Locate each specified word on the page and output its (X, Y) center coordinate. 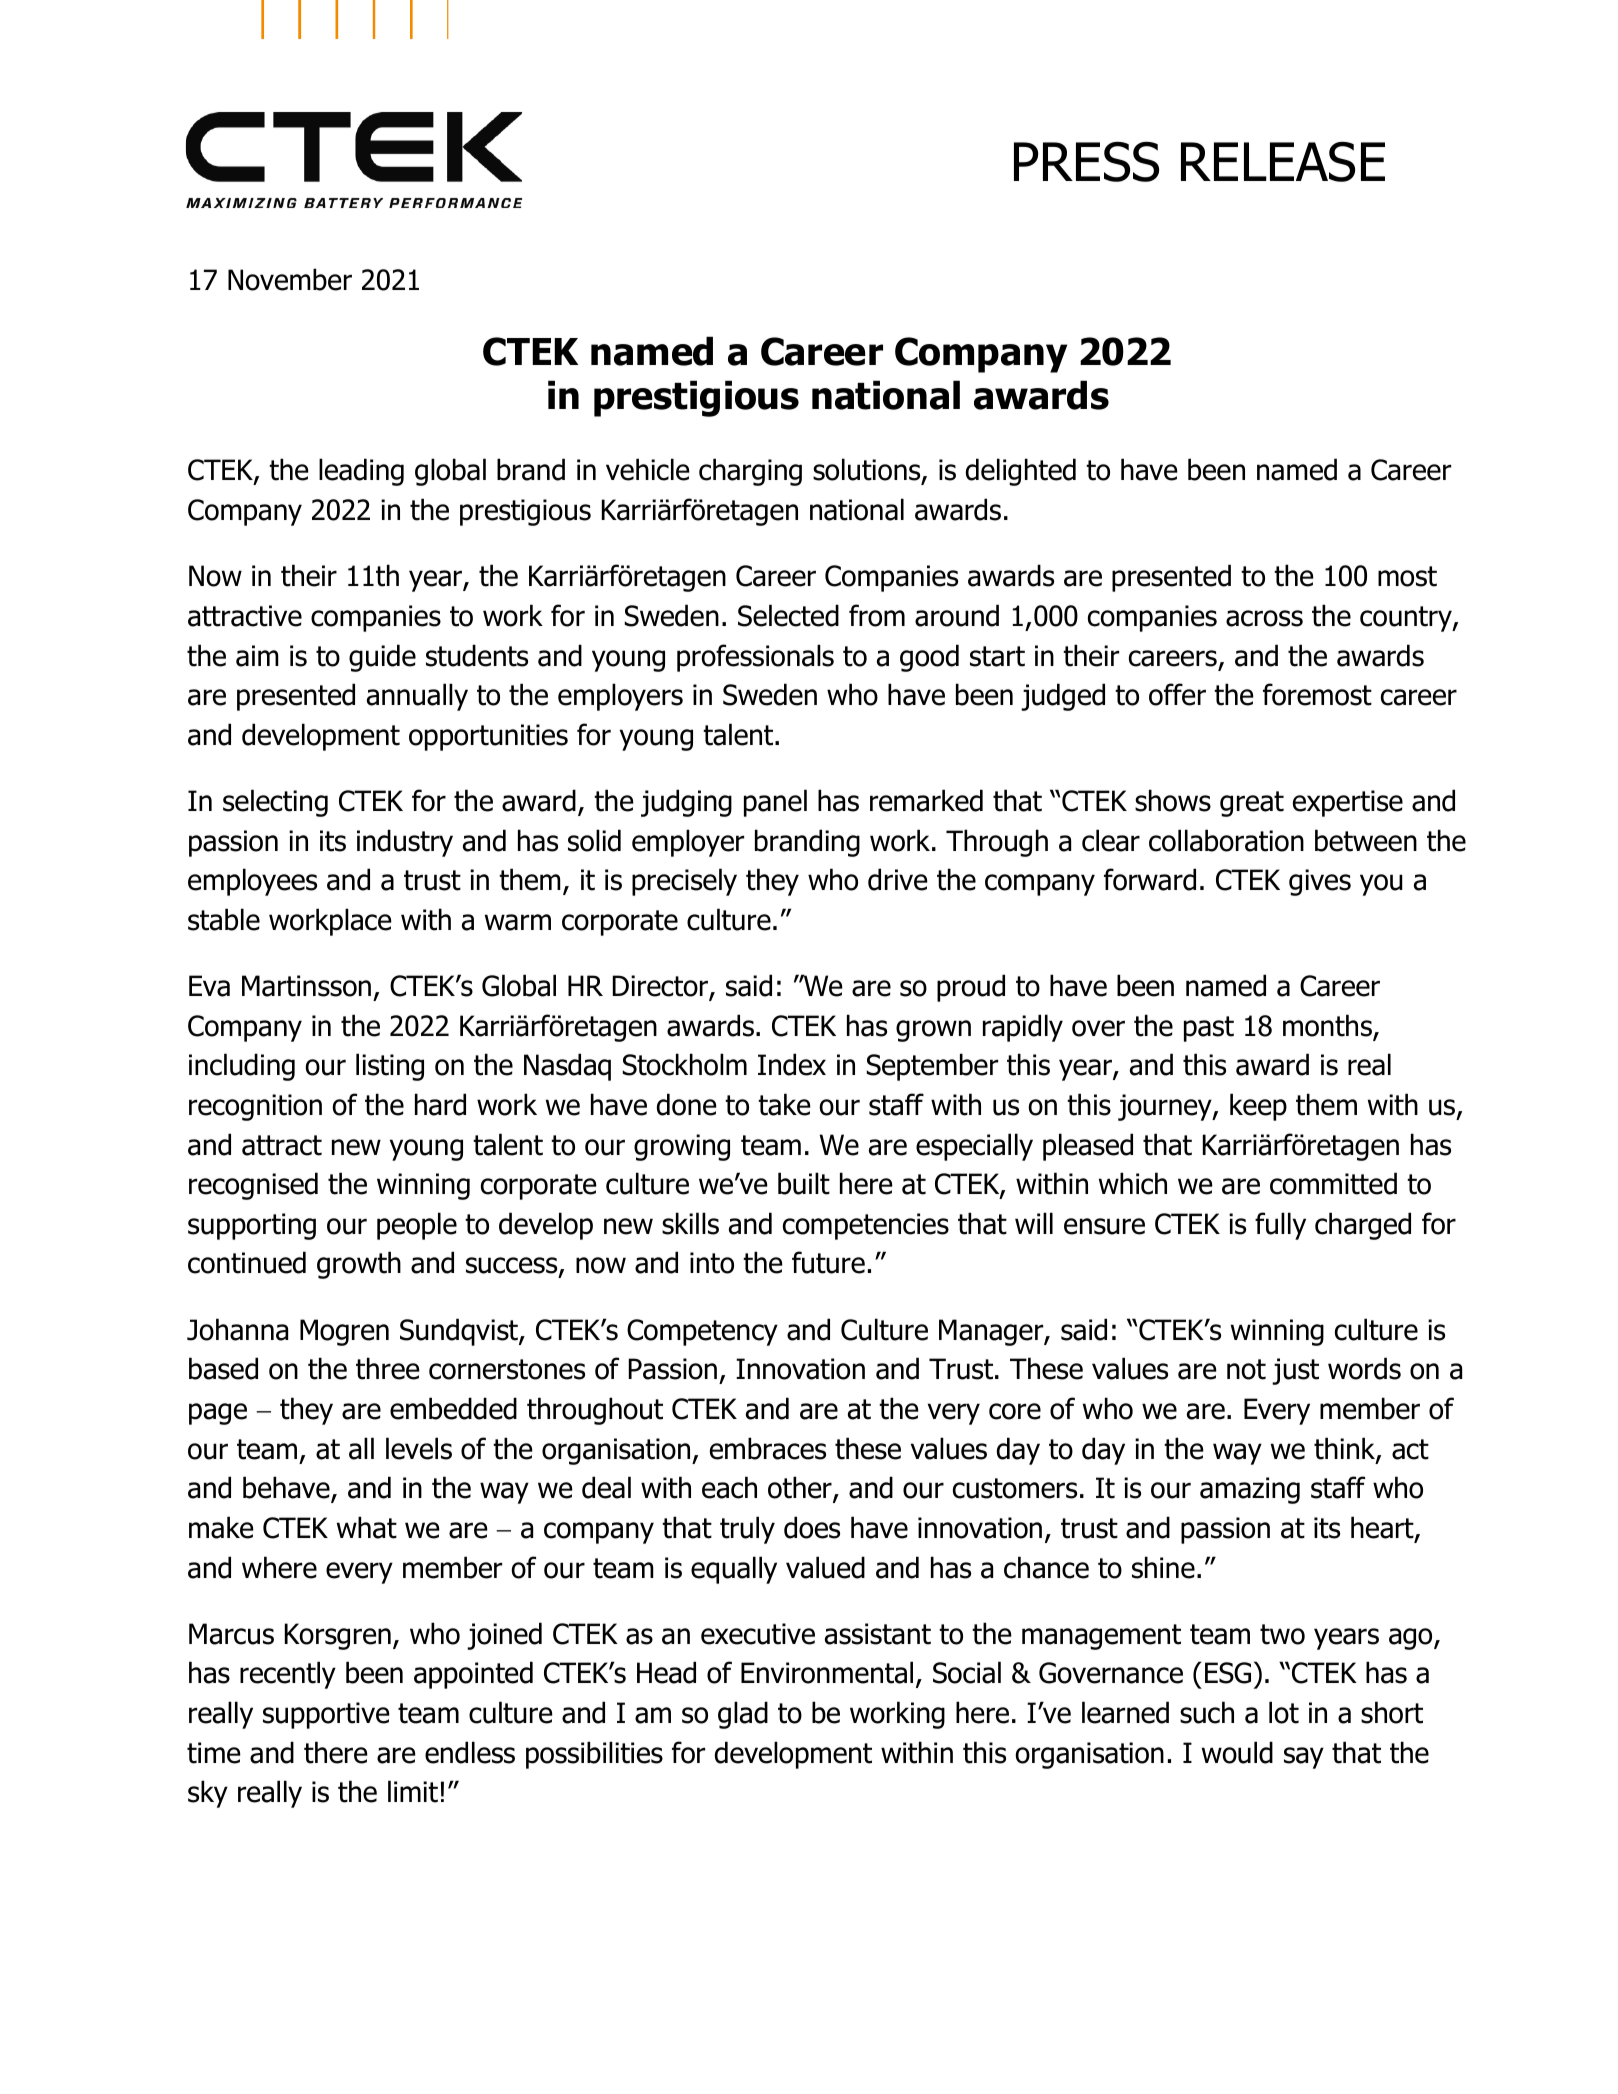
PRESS (1086, 161)
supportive (326, 1715)
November (290, 279)
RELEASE (1283, 161)
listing (390, 1067)
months (1328, 1026)
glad (743, 1715)
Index (792, 1064)
